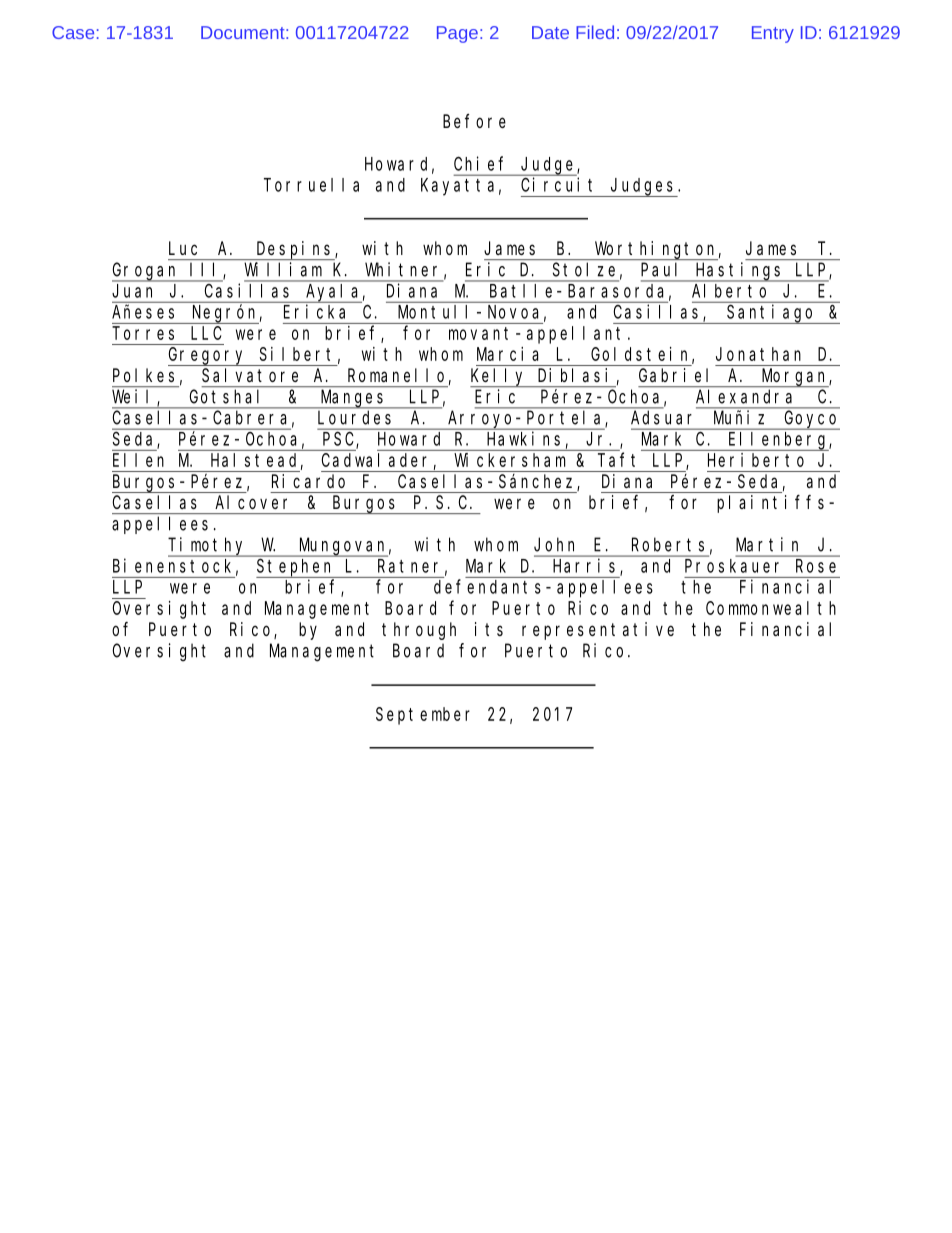 The image size is (952, 1233). I want to click on Kelly, so click(499, 377).
